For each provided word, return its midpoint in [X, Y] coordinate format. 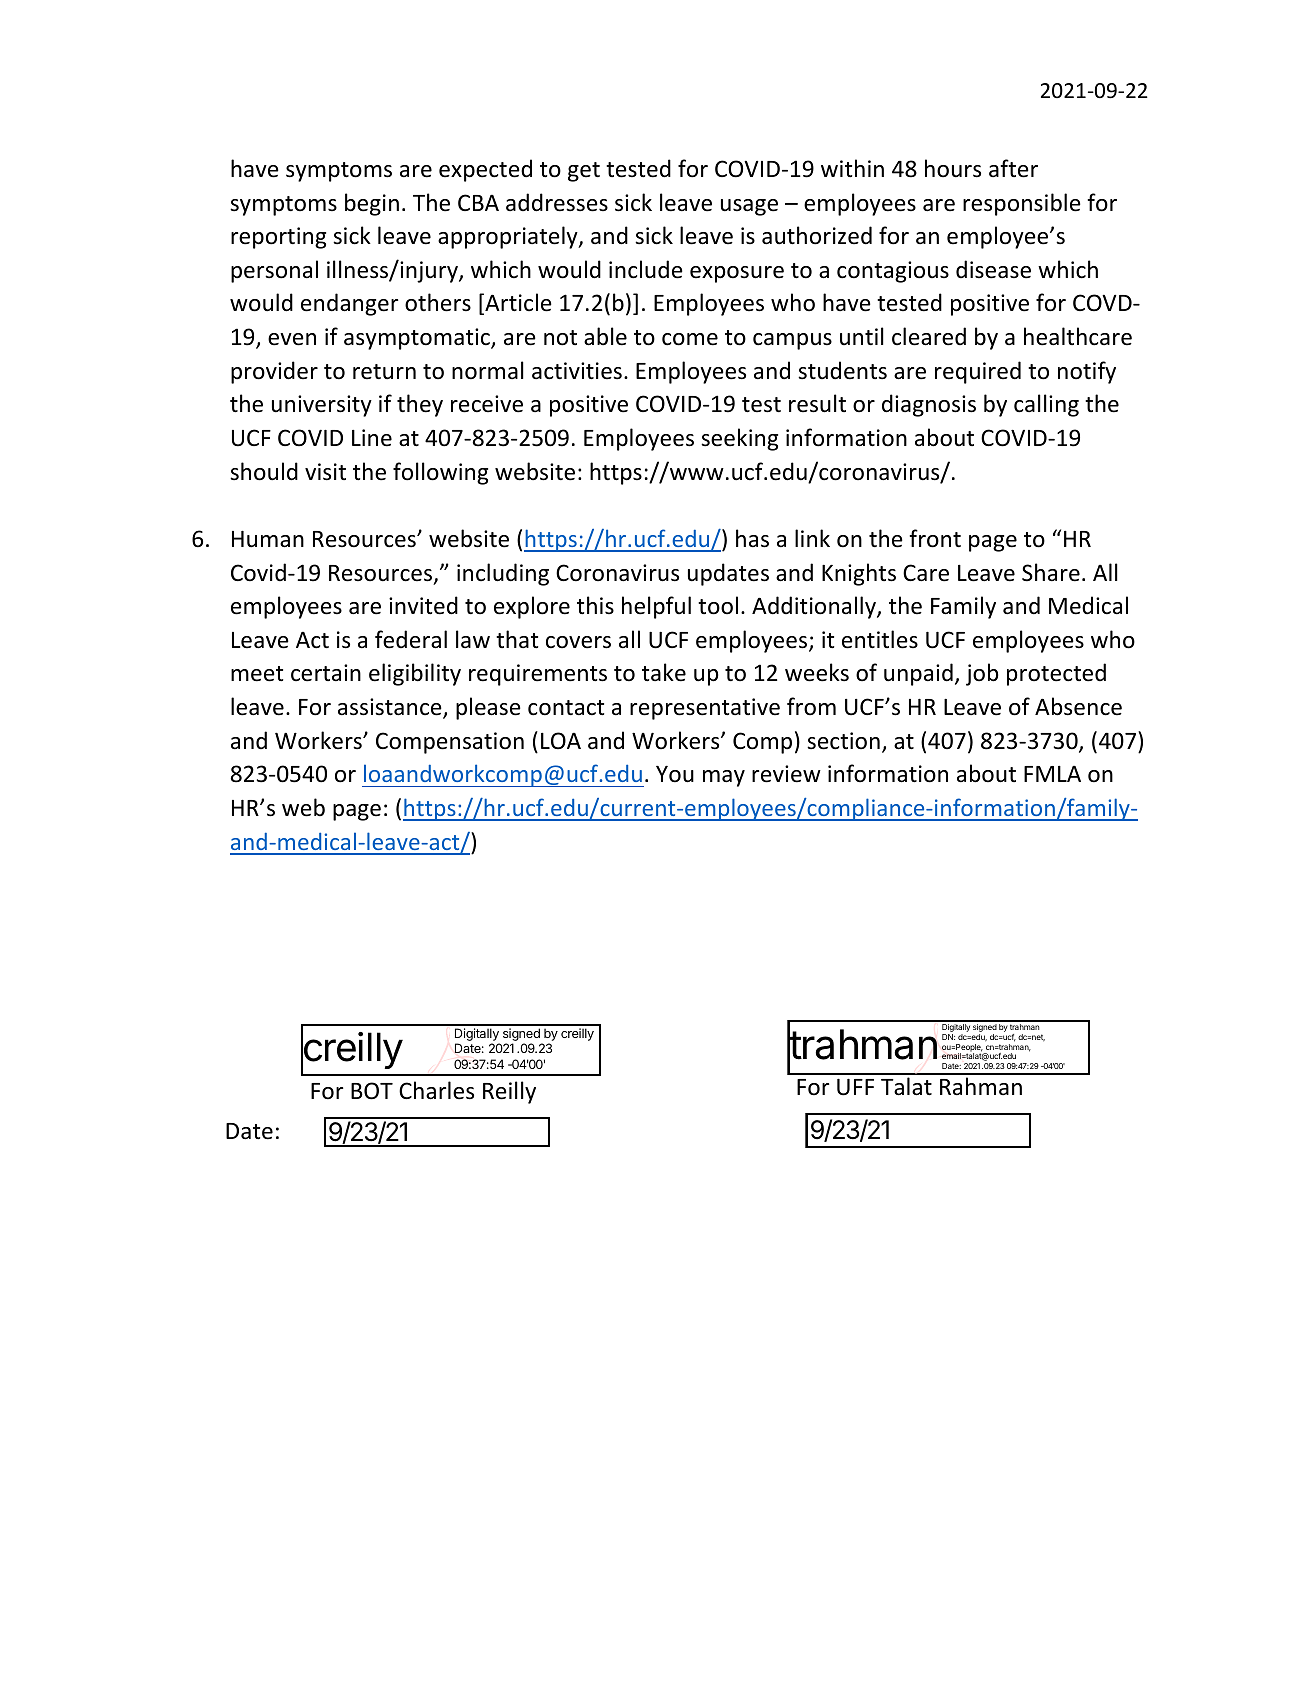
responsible [1022, 204]
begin [372, 204]
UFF [855, 1087]
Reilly [509, 1092]
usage [749, 207]
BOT [372, 1091]
